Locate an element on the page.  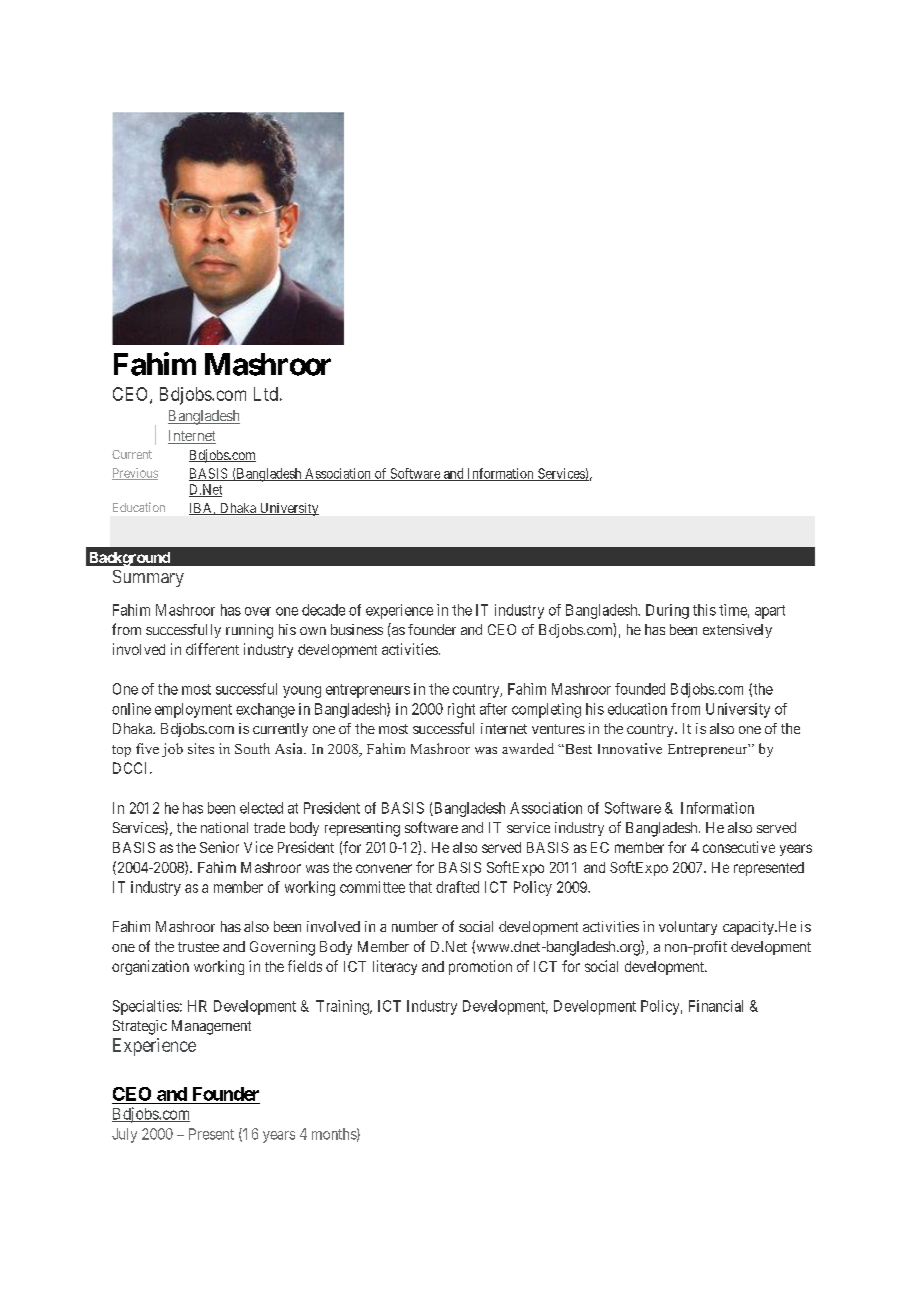
Ltd is located at coordinates (266, 394).
